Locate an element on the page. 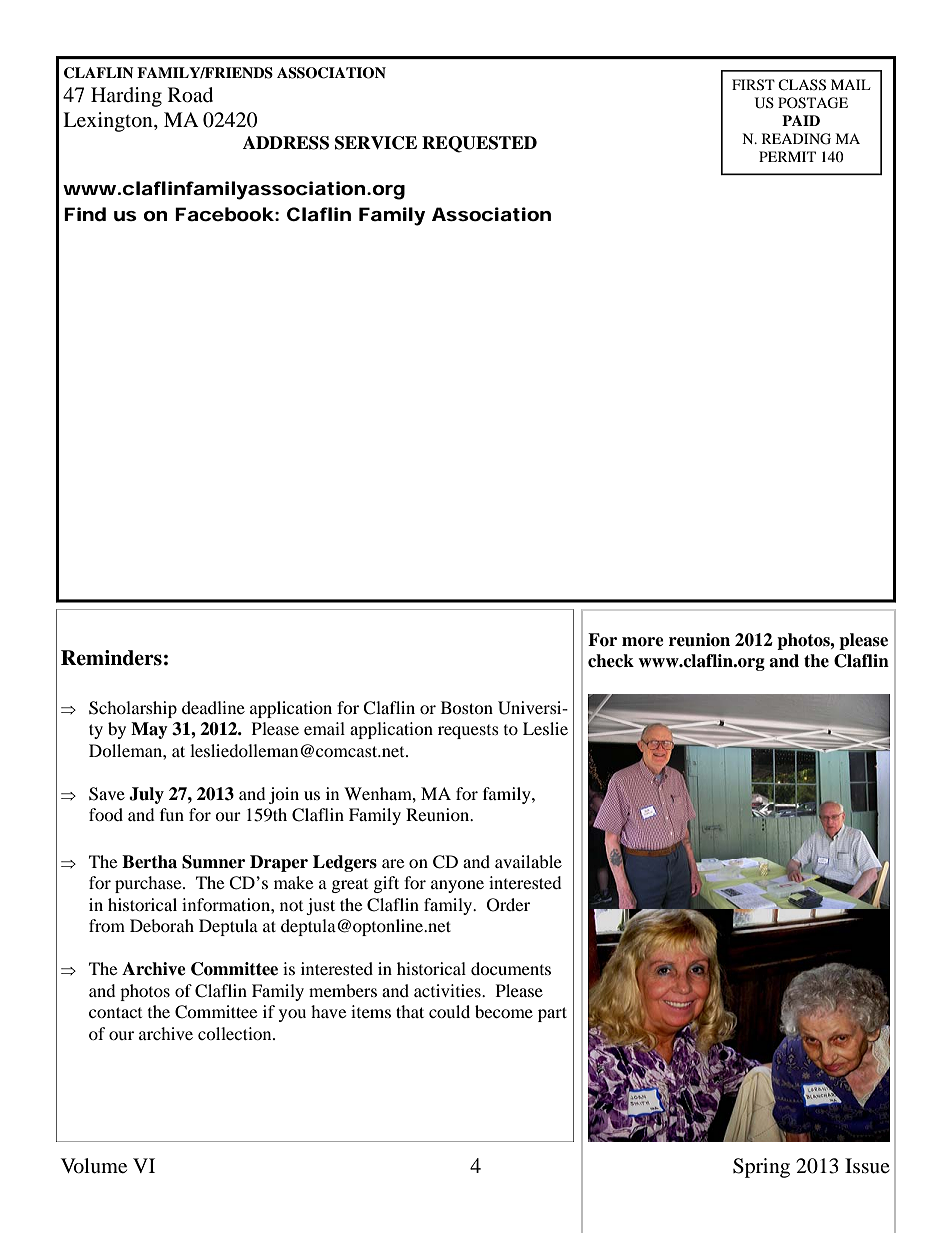 The image size is (952, 1233). requests is located at coordinates (468, 732).
